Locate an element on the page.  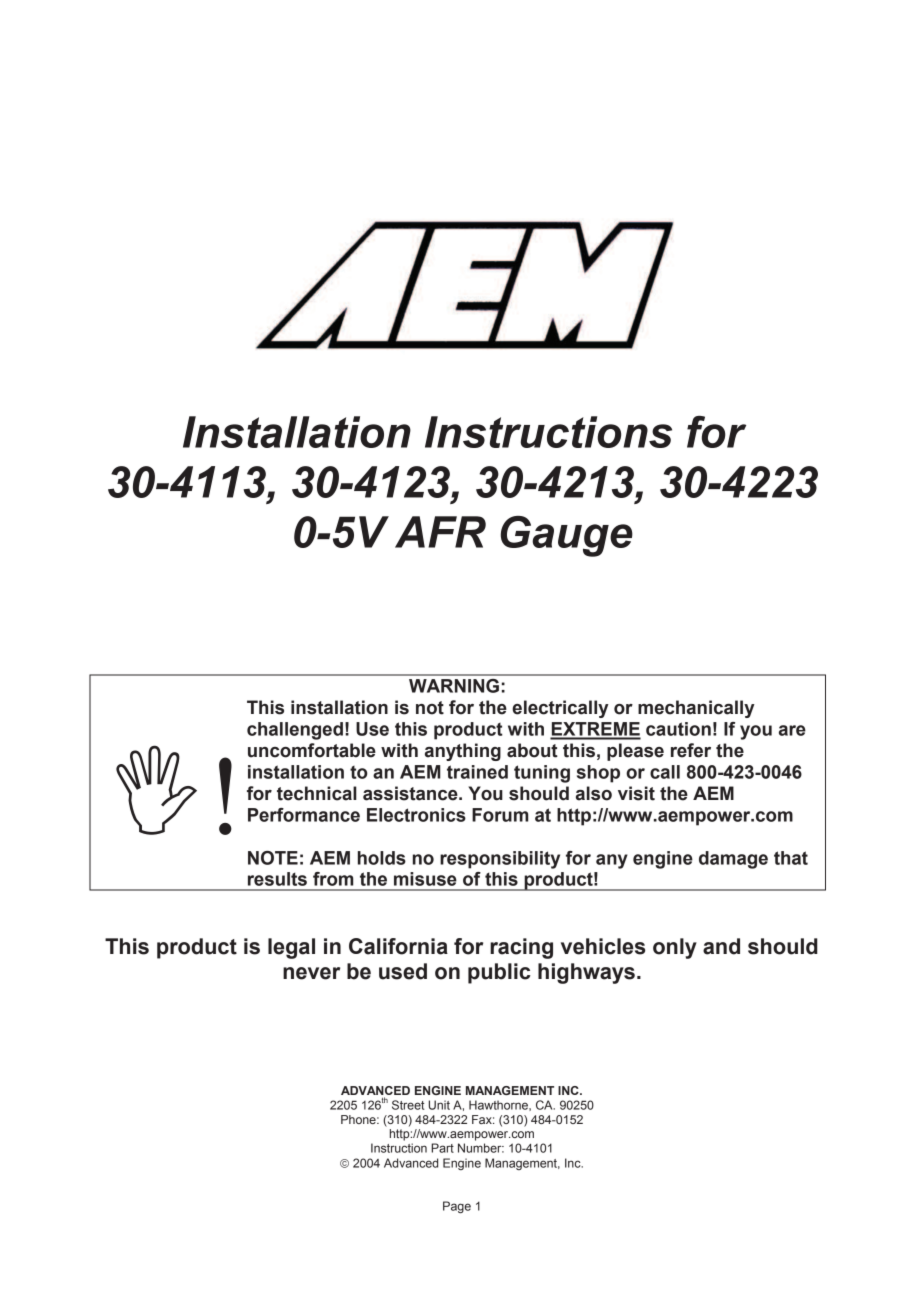
public is located at coordinates (499, 973).
